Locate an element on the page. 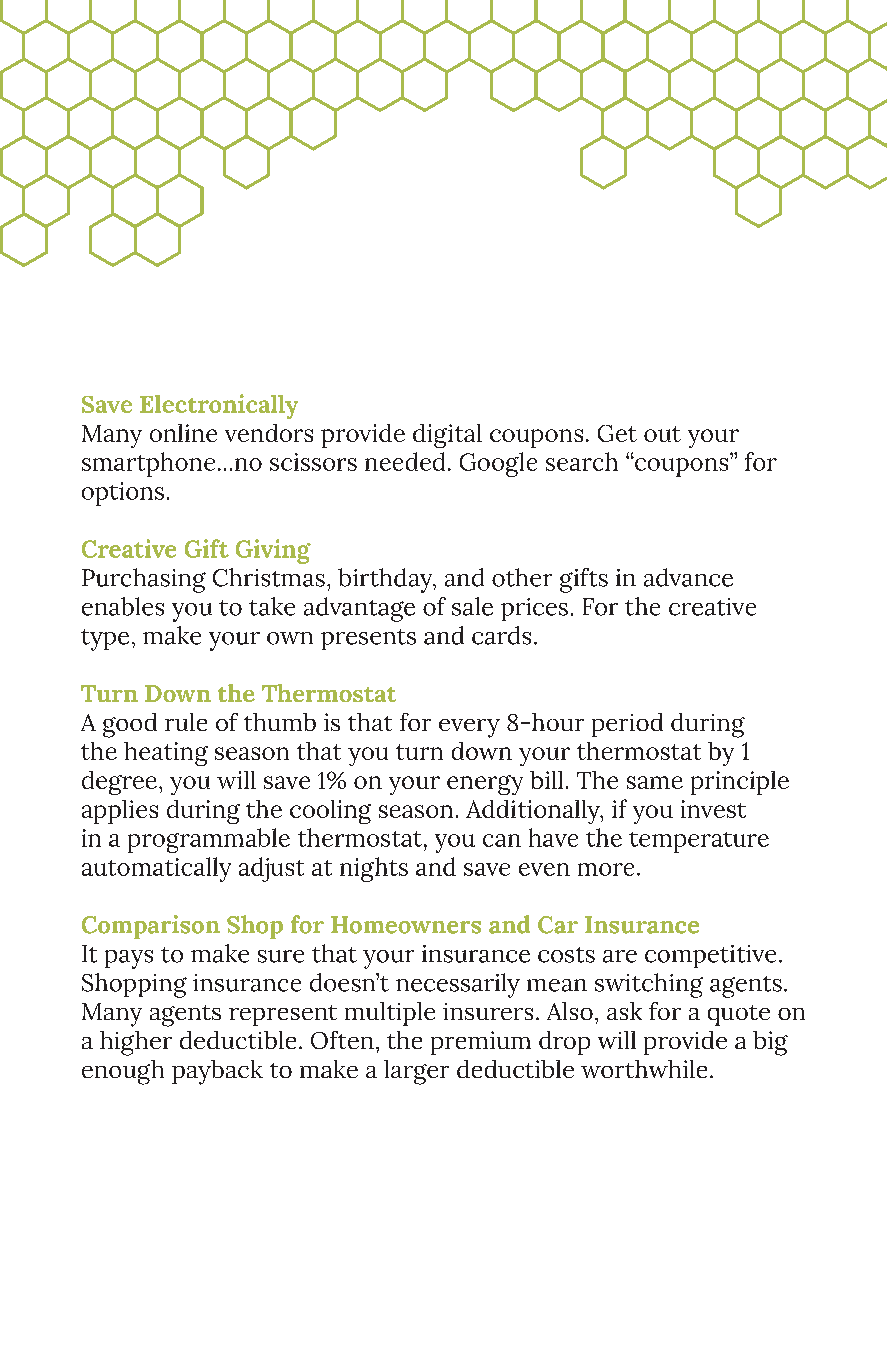 This page has height=1372, width=887. period is located at coordinates (627, 725).
